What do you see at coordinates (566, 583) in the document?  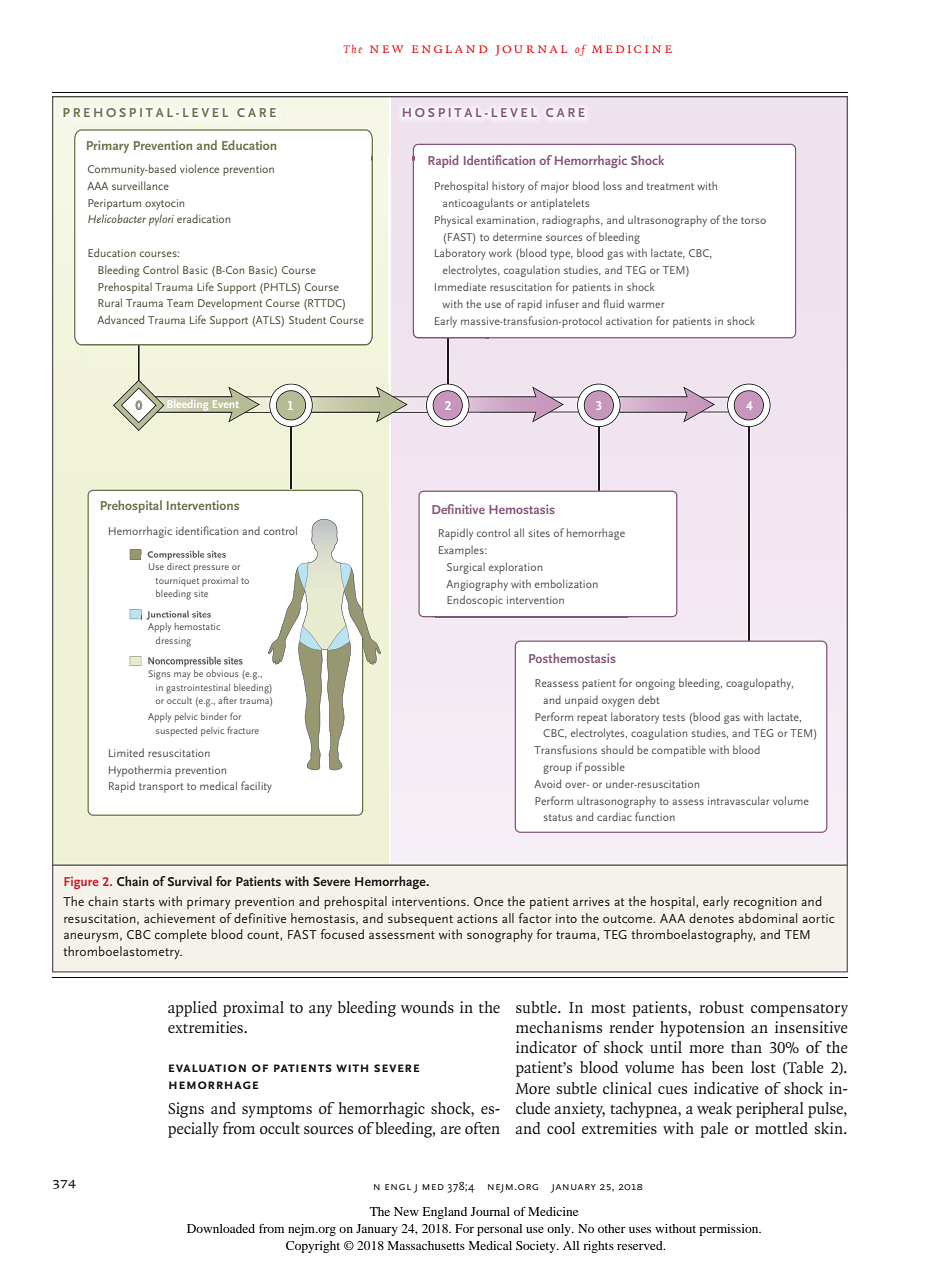 I see `embolization` at bounding box center [566, 583].
